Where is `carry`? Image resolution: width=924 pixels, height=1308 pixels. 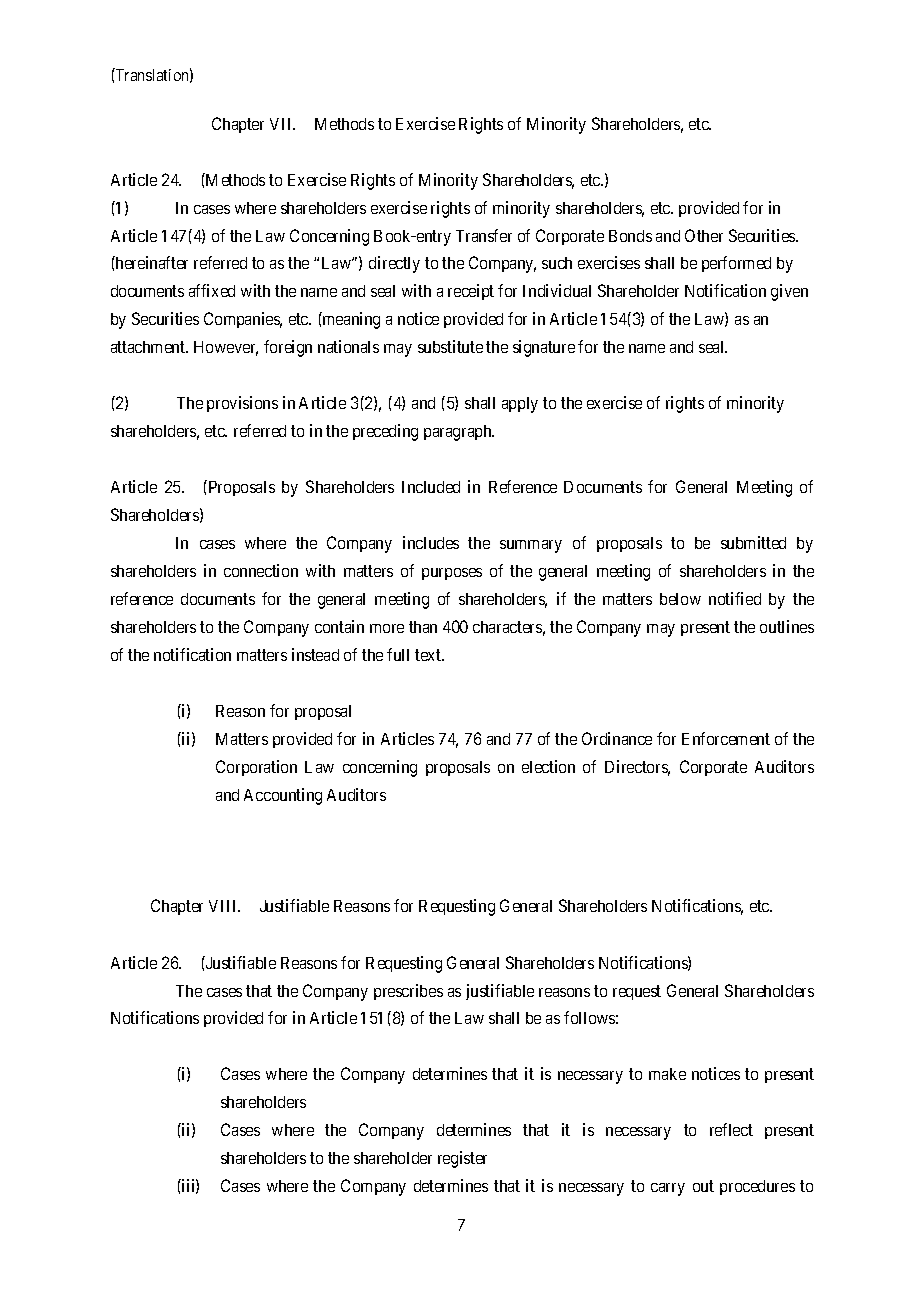 carry is located at coordinates (668, 1189).
